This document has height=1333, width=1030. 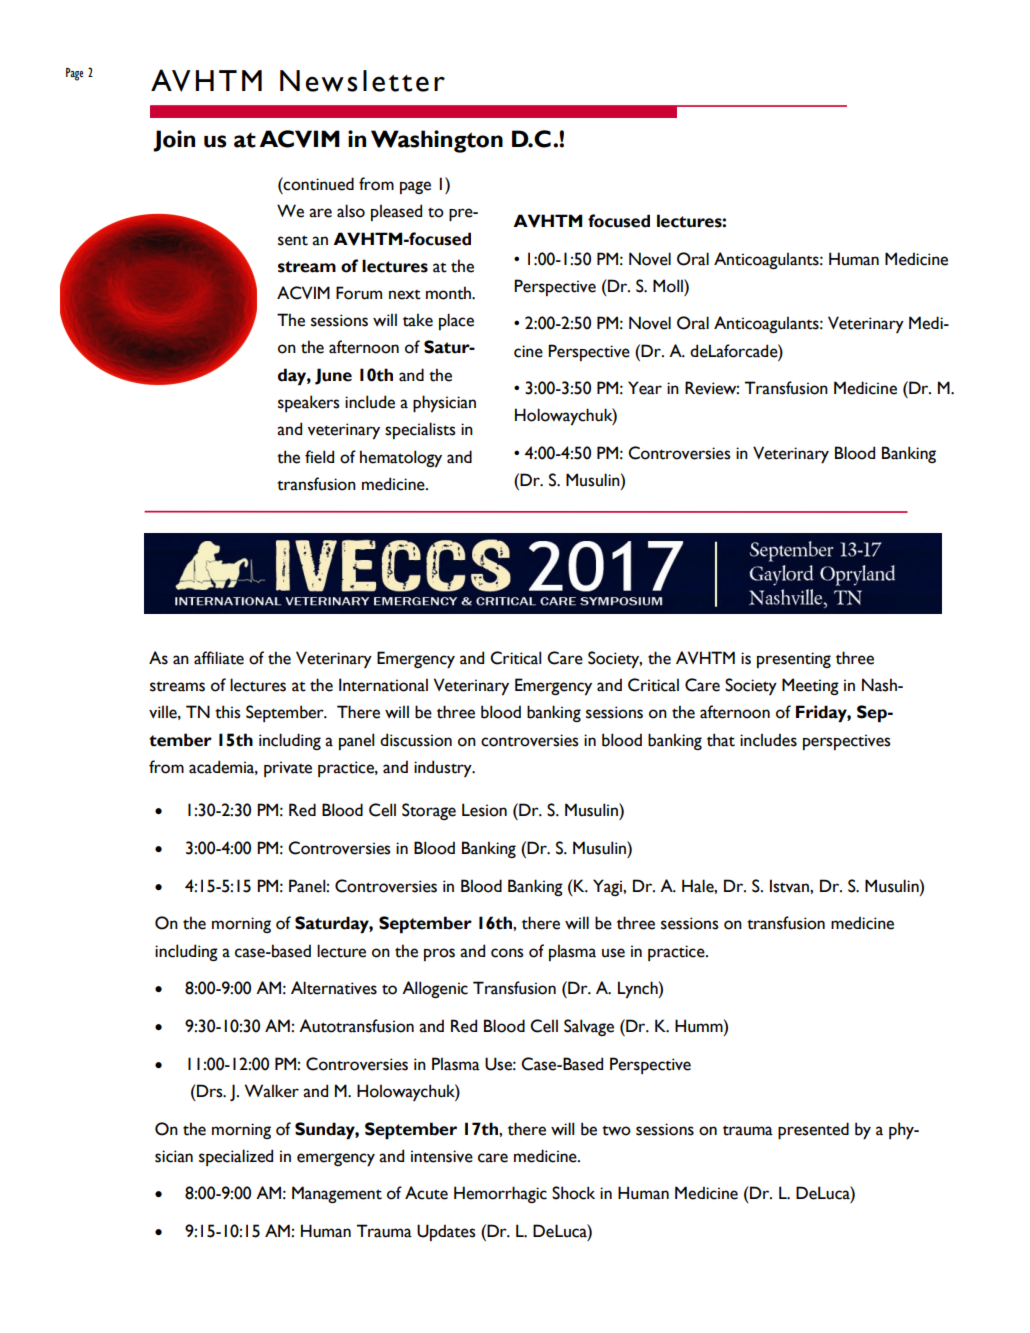 What do you see at coordinates (645, 388) in the document?
I see `Year` at bounding box center [645, 388].
